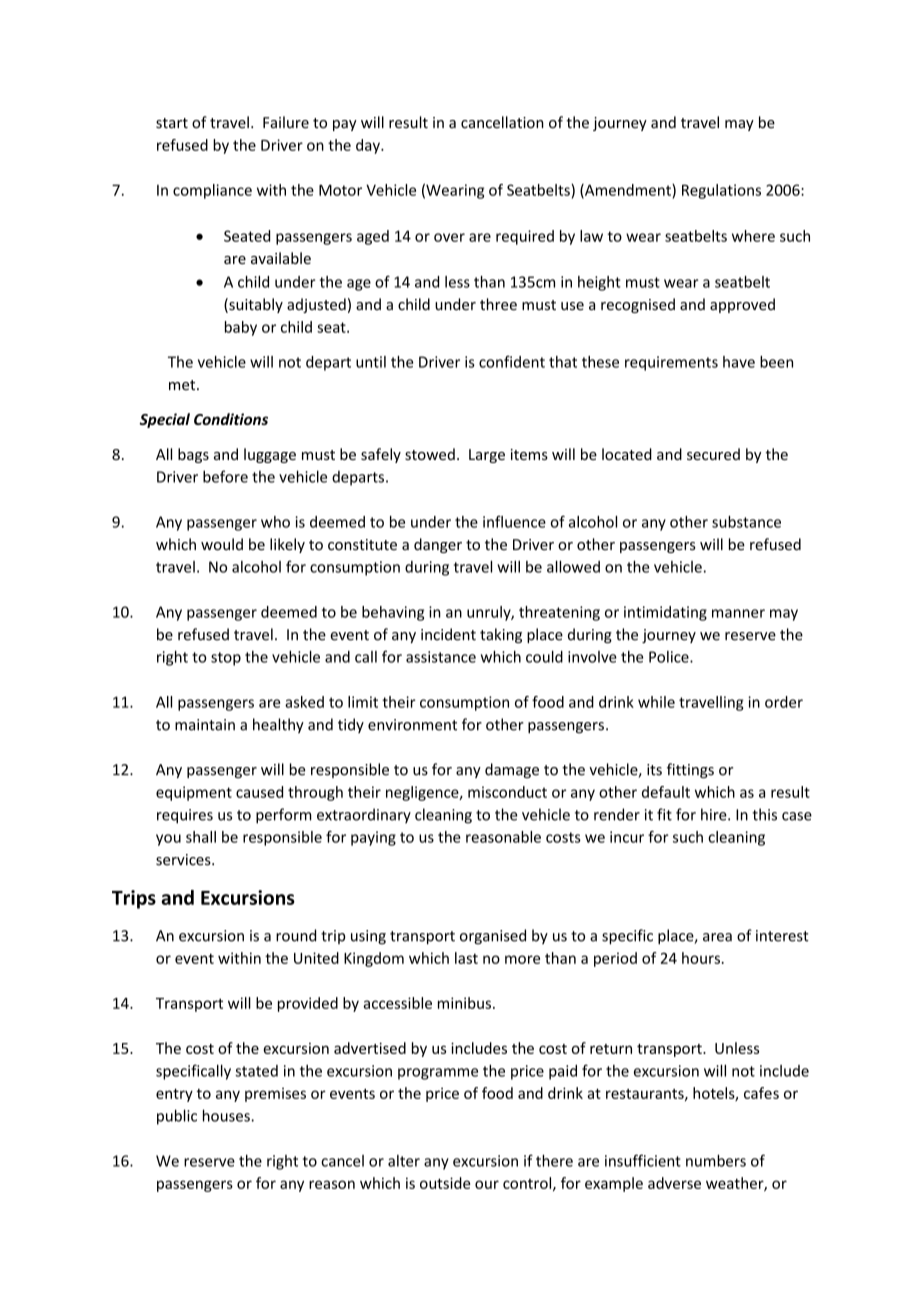 Image resolution: width=924 pixels, height=1308 pixels. I want to click on numbers, so click(716, 1160).
